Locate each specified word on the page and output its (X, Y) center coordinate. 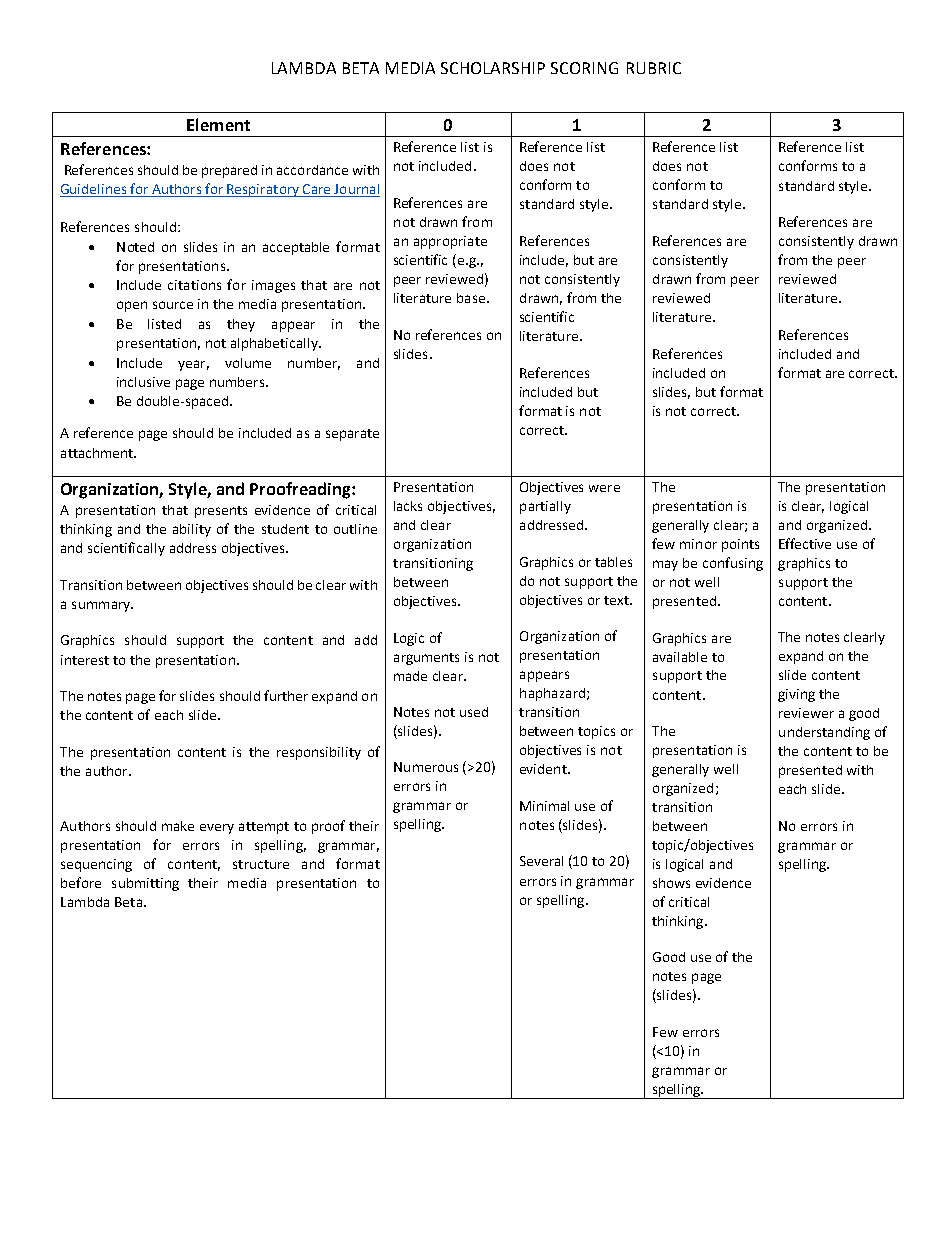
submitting (145, 884)
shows (671, 883)
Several (541, 861)
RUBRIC (654, 68)
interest (85, 660)
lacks (408, 506)
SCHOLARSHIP (493, 68)
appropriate (450, 242)
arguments (426, 659)
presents (221, 512)
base (471, 298)
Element (218, 124)
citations (194, 285)
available (680, 657)
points (740, 545)
